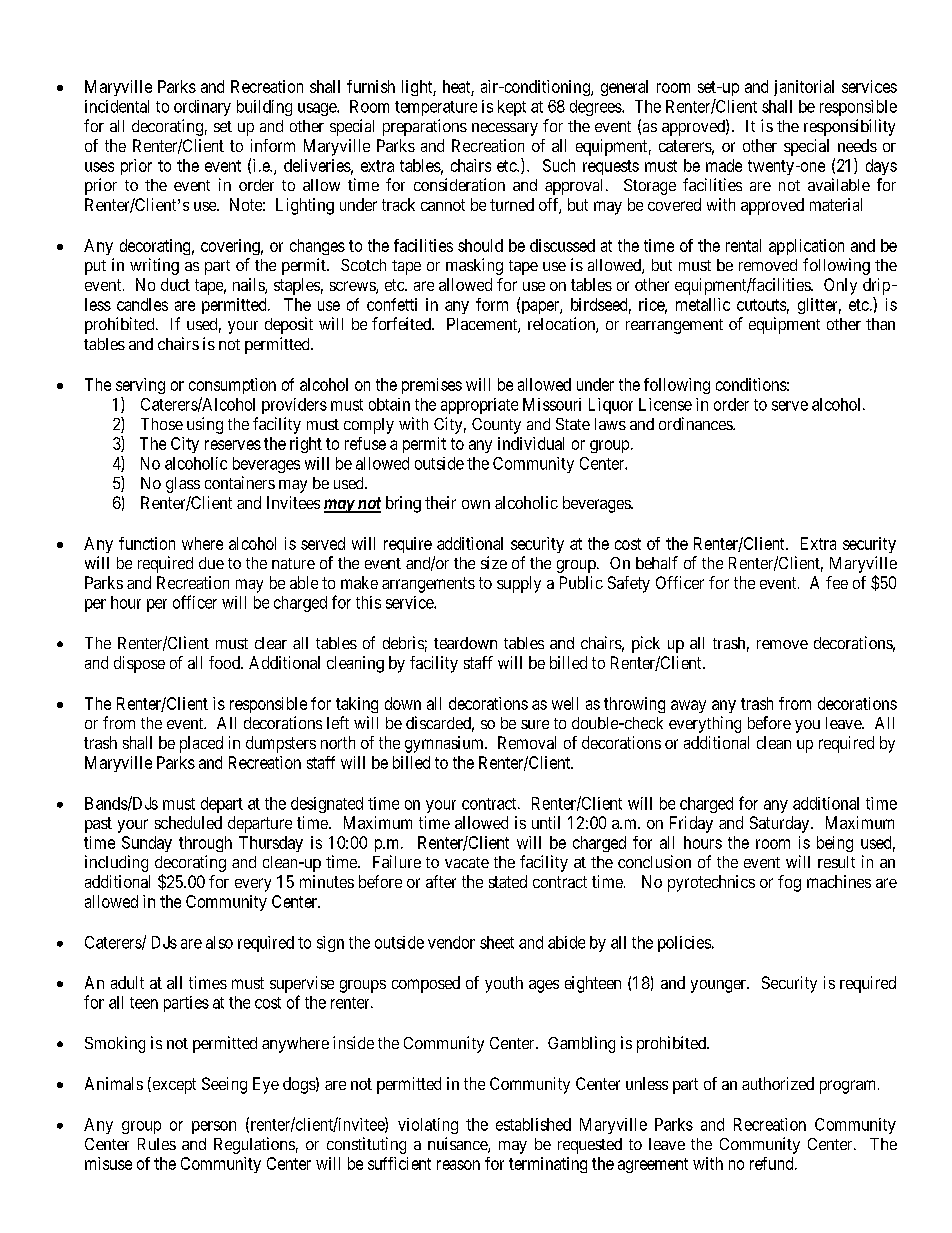 This image has width=952, height=1233. What do you see at coordinates (804, 88) in the image?
I see `janitorial` at bounding box center [804, 88].
